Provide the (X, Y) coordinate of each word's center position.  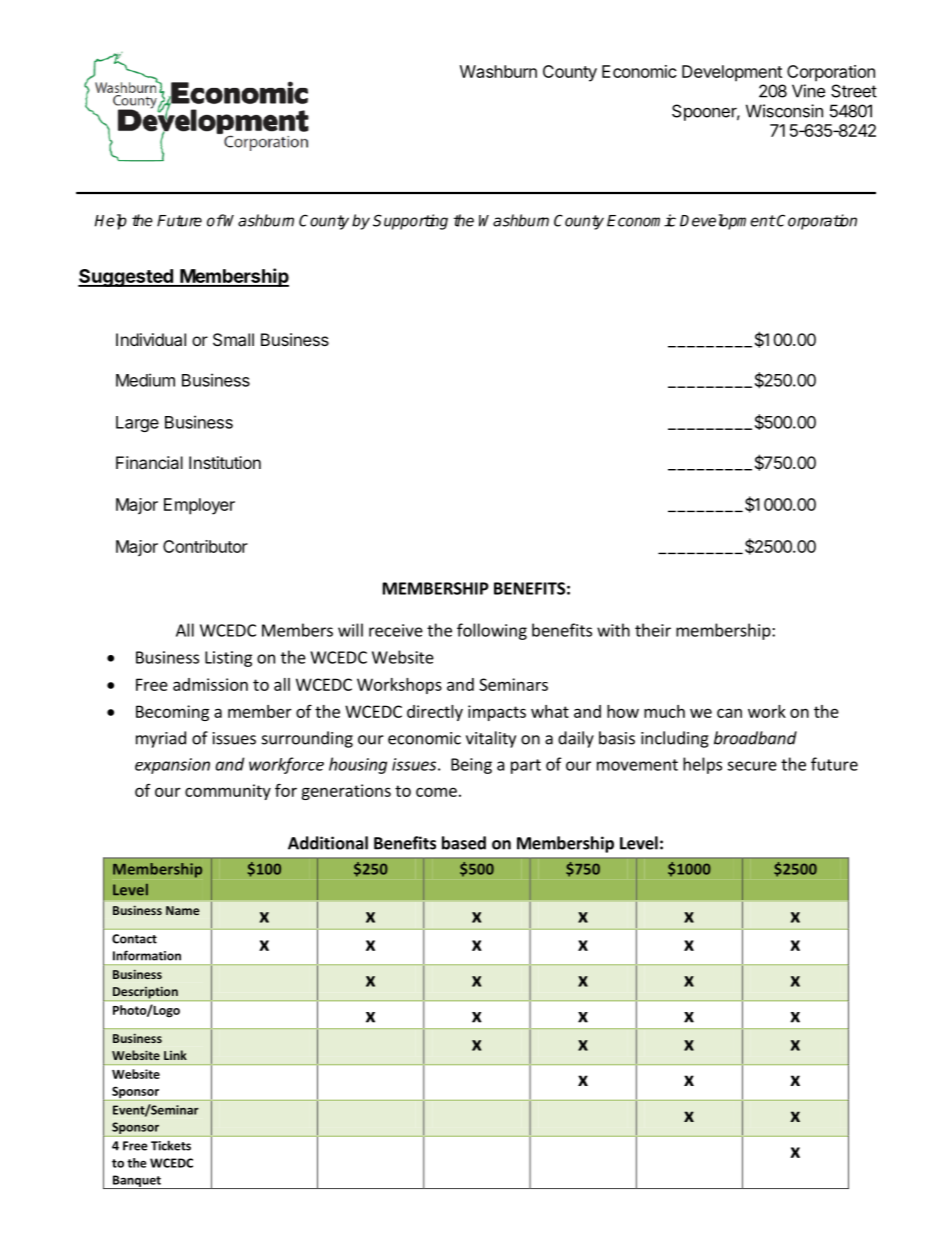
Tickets (171, 1145)
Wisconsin (784, 111)
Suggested (126, 278)
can (729, 713)
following (492, 631)
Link (175, 1055)
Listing (228, 659)
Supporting (410, 222)
